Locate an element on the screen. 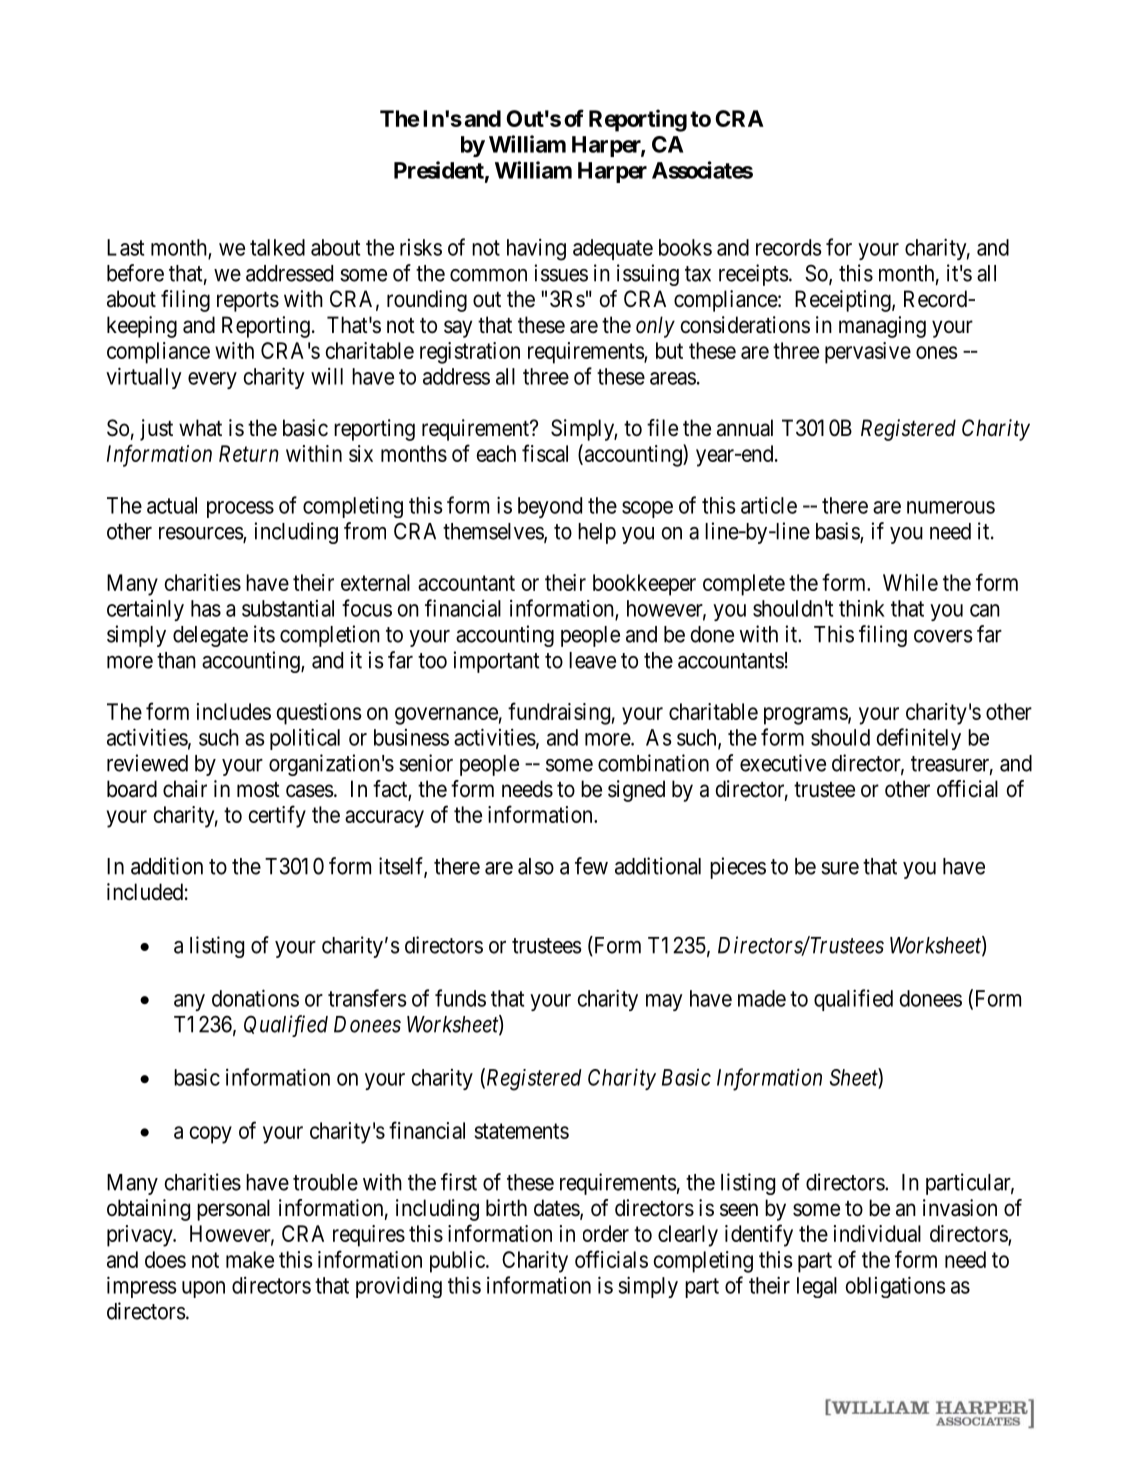 Image resolution: width=1143 pixels, height=1480 pixels. Return is located at coordinates (249, 453).
